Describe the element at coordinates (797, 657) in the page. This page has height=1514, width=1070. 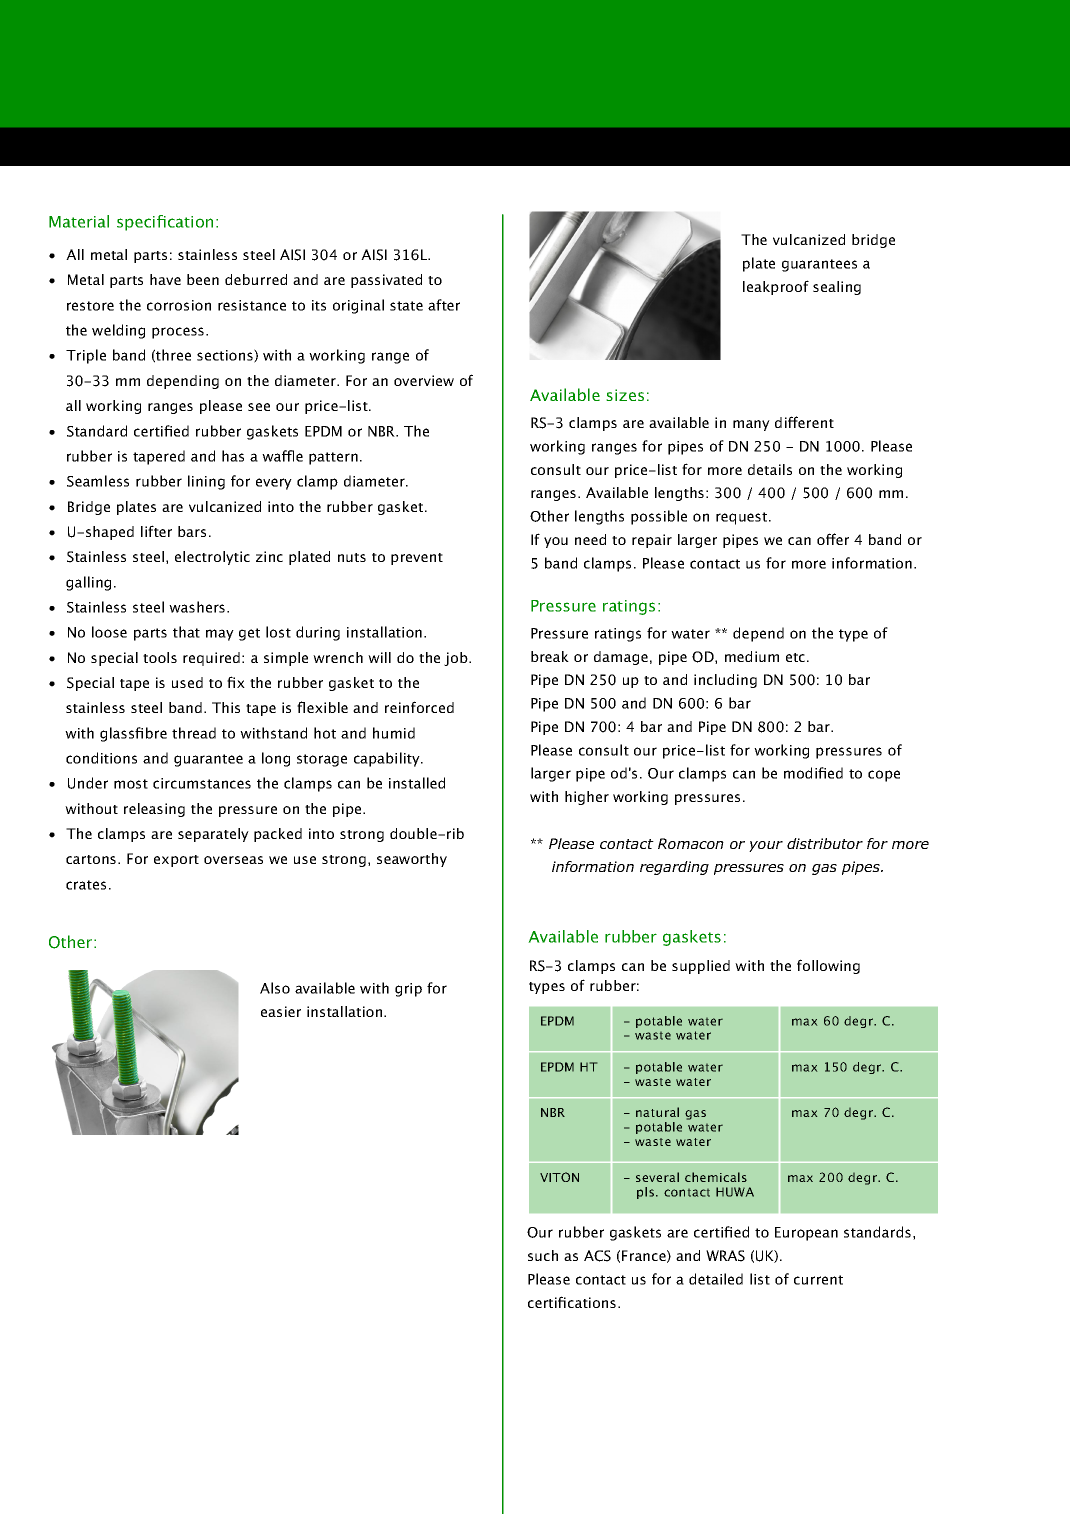
I see `etc` at that location.
